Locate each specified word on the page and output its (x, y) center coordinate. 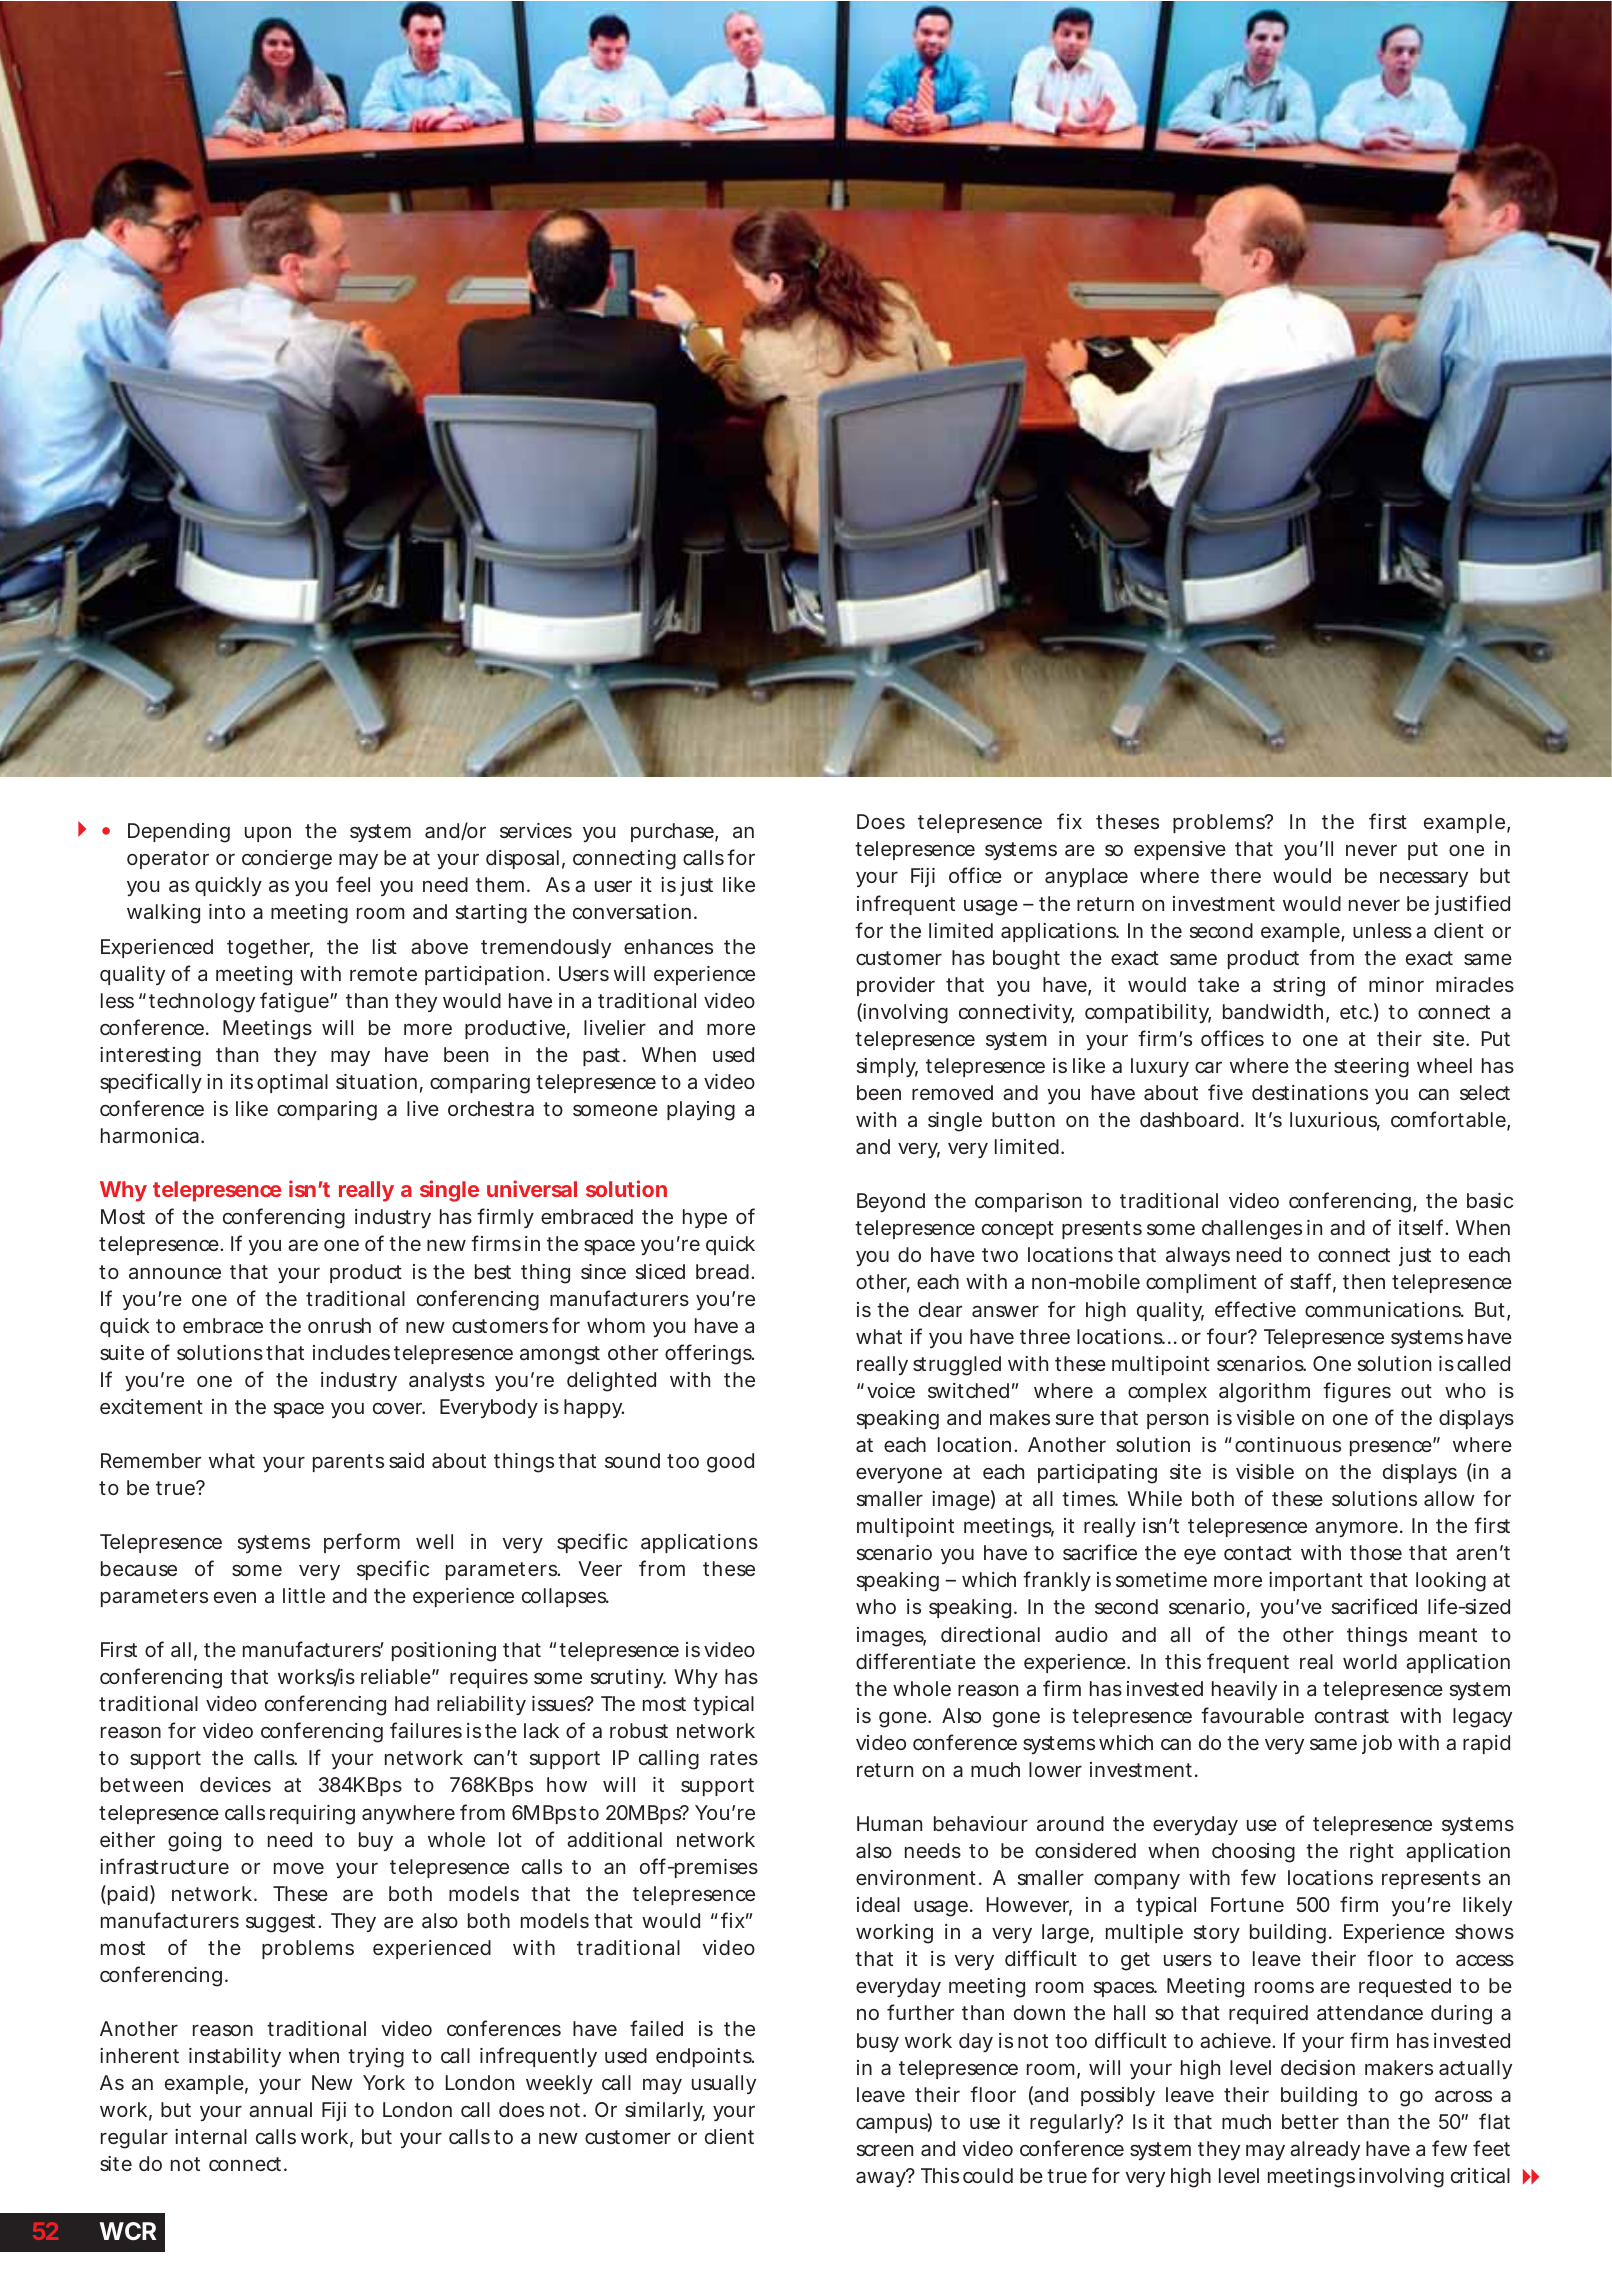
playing (701, 1111)
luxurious (1335, 1121)
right (1372, 1853)
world (1370, 1661)
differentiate (916, 1661)
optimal (292, 1083)
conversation (632, 911)
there (1235, 875)
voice (891, 1390)
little (304, 1595)
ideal (878, 1904)
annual (280, 2109)
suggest (282, 1923)
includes (351, 1352)
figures (1357, 1392)
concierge (287, 860)
